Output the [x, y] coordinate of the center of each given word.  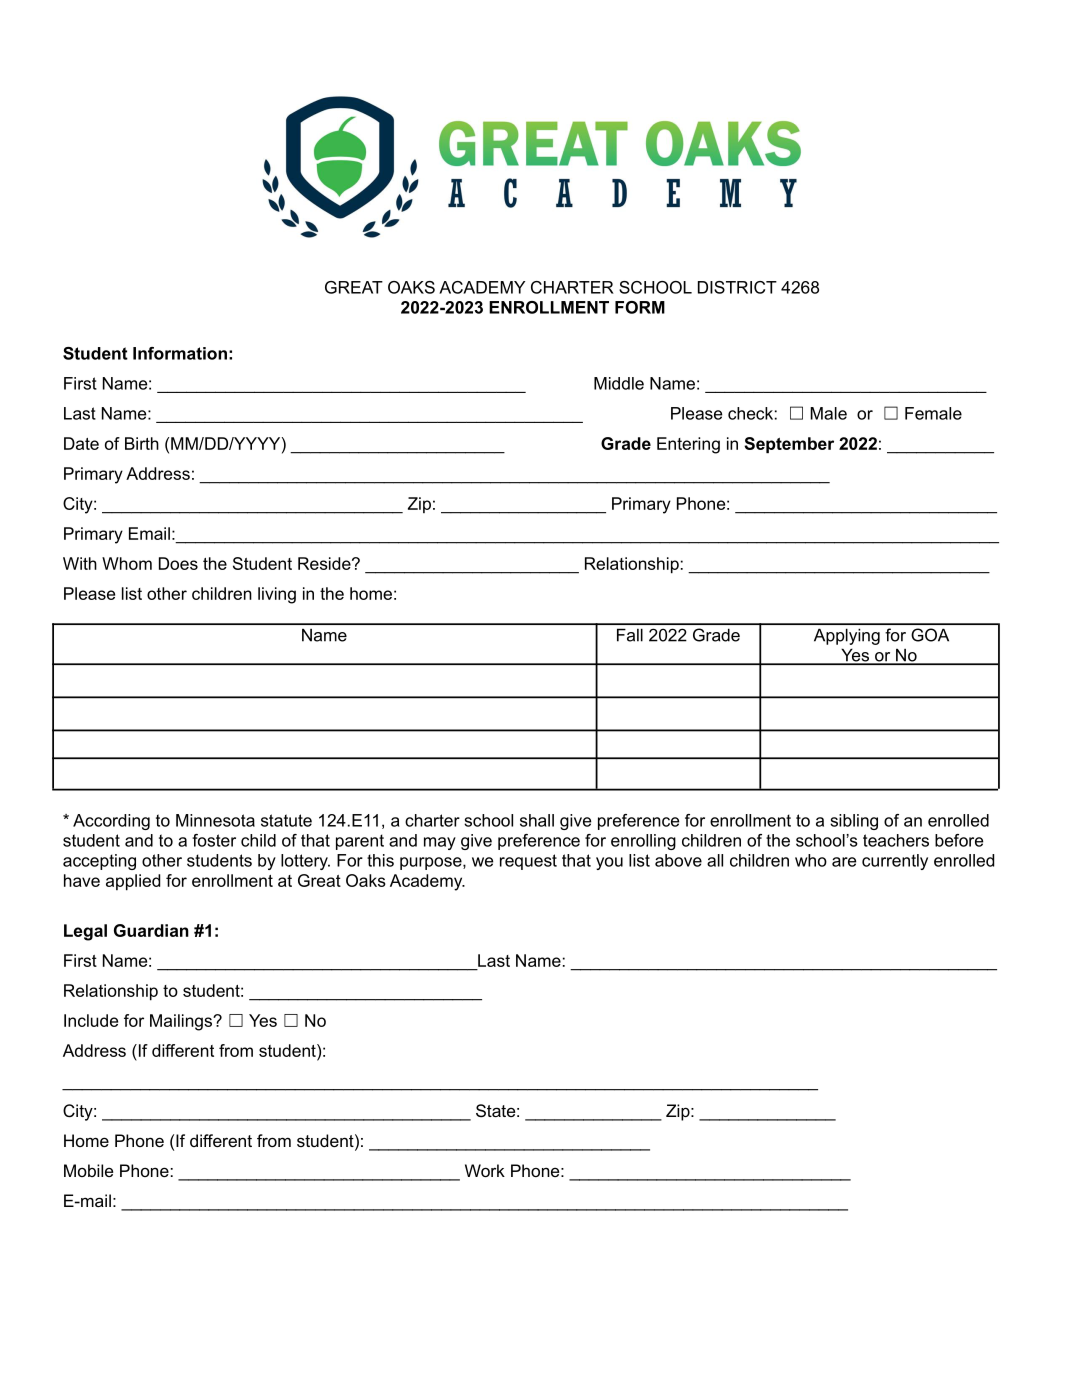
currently [895, 862]
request [528, 862]
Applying [847, 637]
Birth [142, 443]
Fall [630, 635]
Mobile [88, 1170]
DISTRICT [737, 287]
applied [133, 882]
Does [178, 563]
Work [485, 1170]
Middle [619, 383]
